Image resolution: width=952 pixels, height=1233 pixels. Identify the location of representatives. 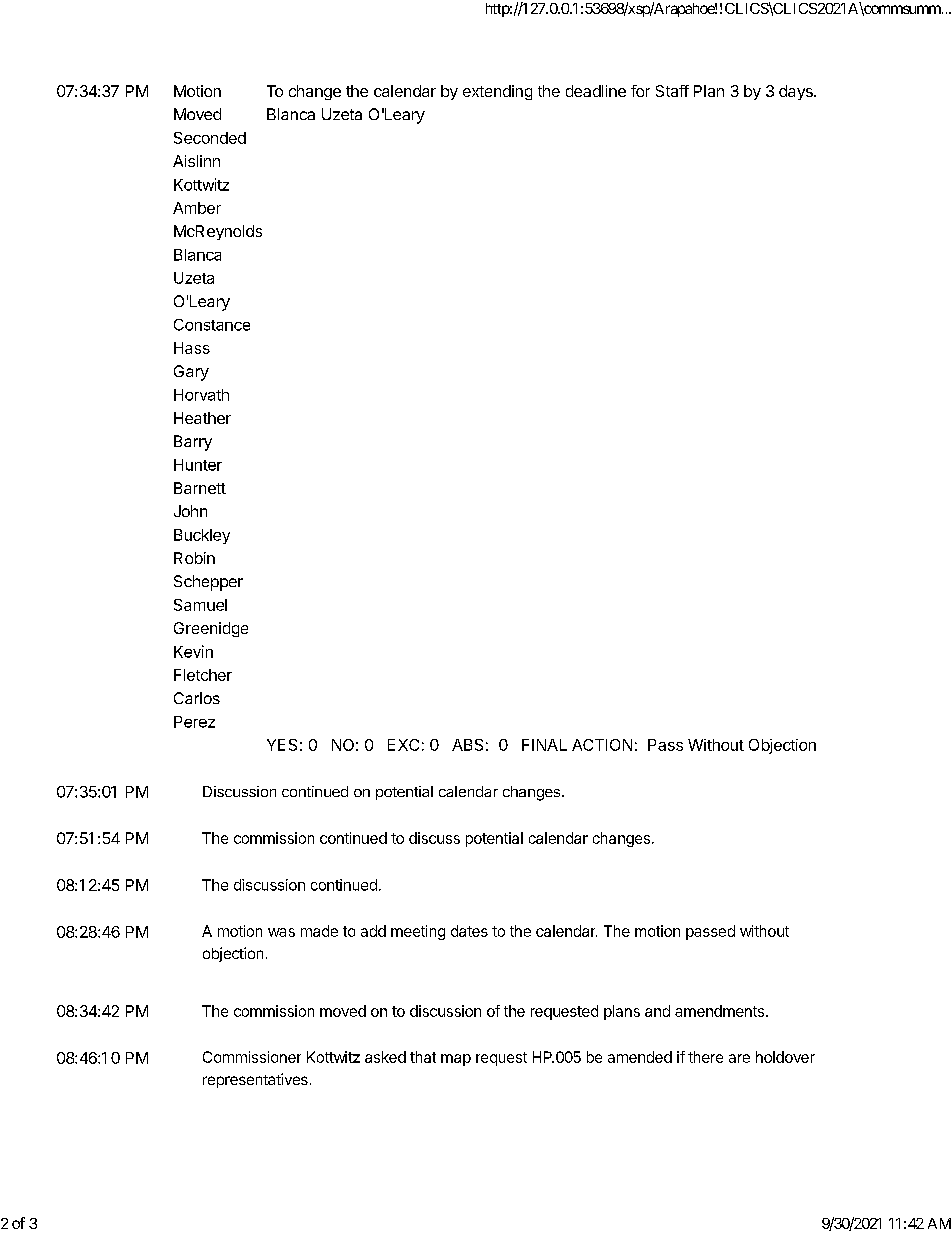
(255, 1080).
